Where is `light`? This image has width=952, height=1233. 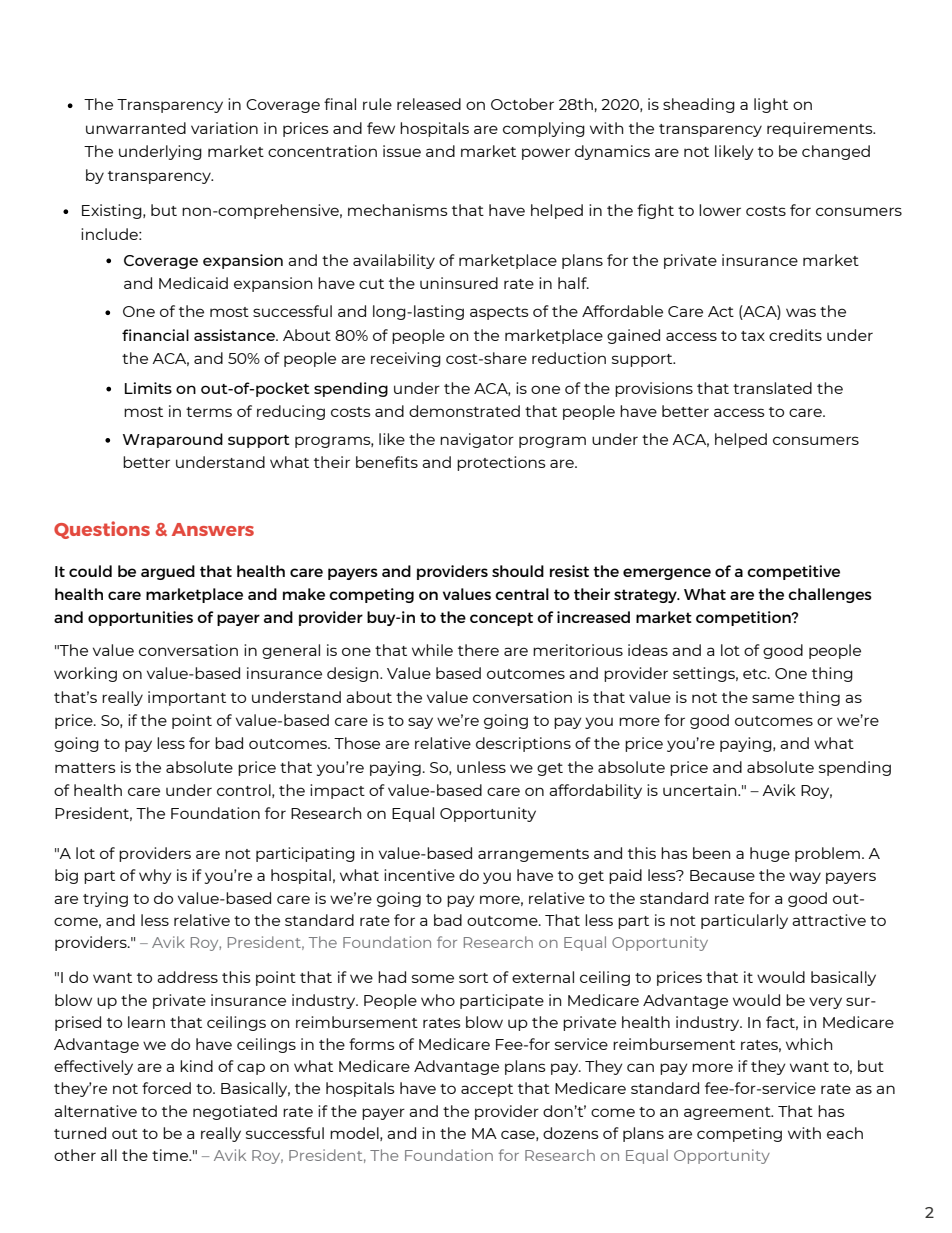
light is located at coordinates (771, 105).
